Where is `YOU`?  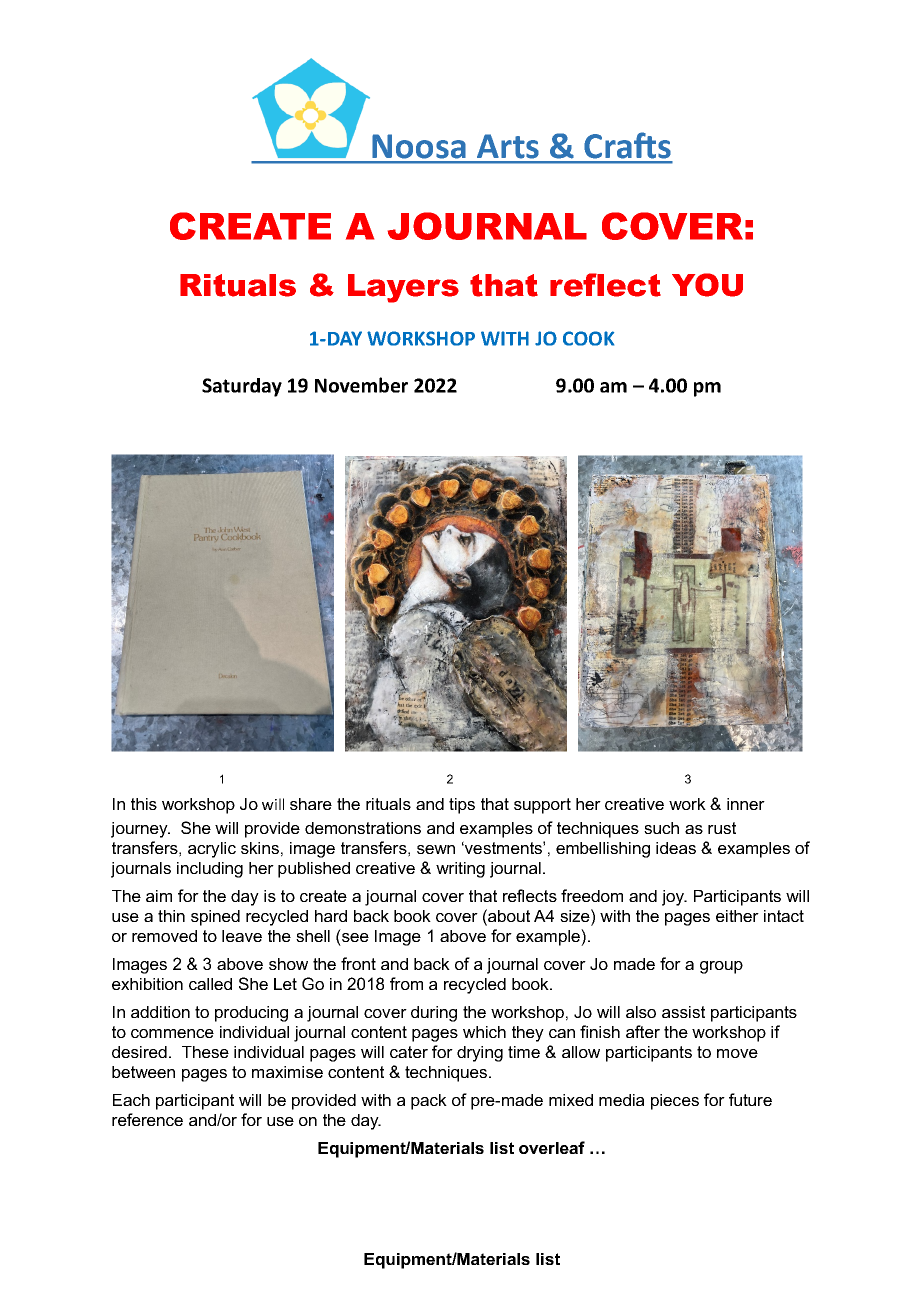
YOU is located at coordinates (707, 285).
